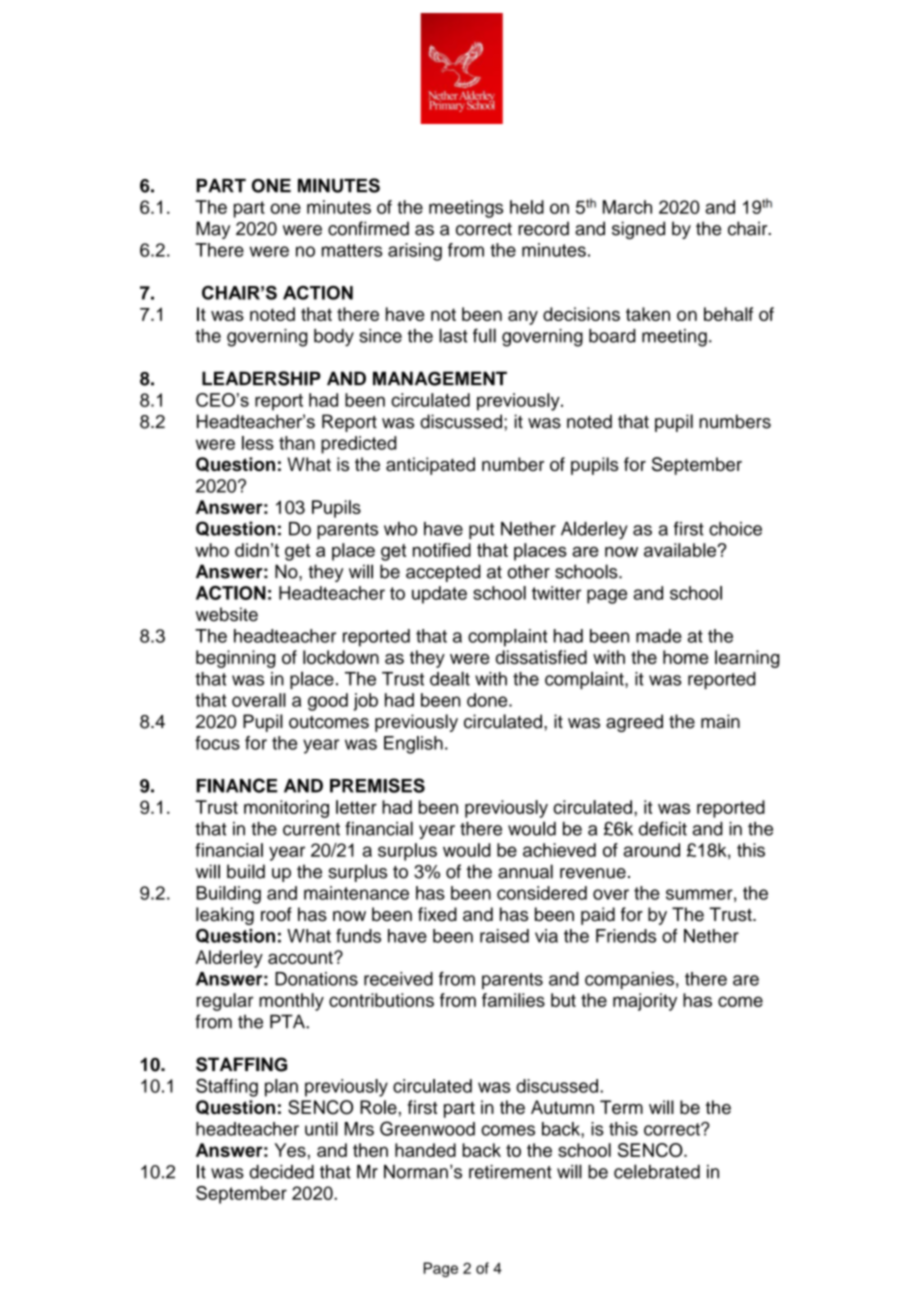 Image resolution: width=924 pixels, height=1308 pixels. I want to click on held, so click(527, 207).
